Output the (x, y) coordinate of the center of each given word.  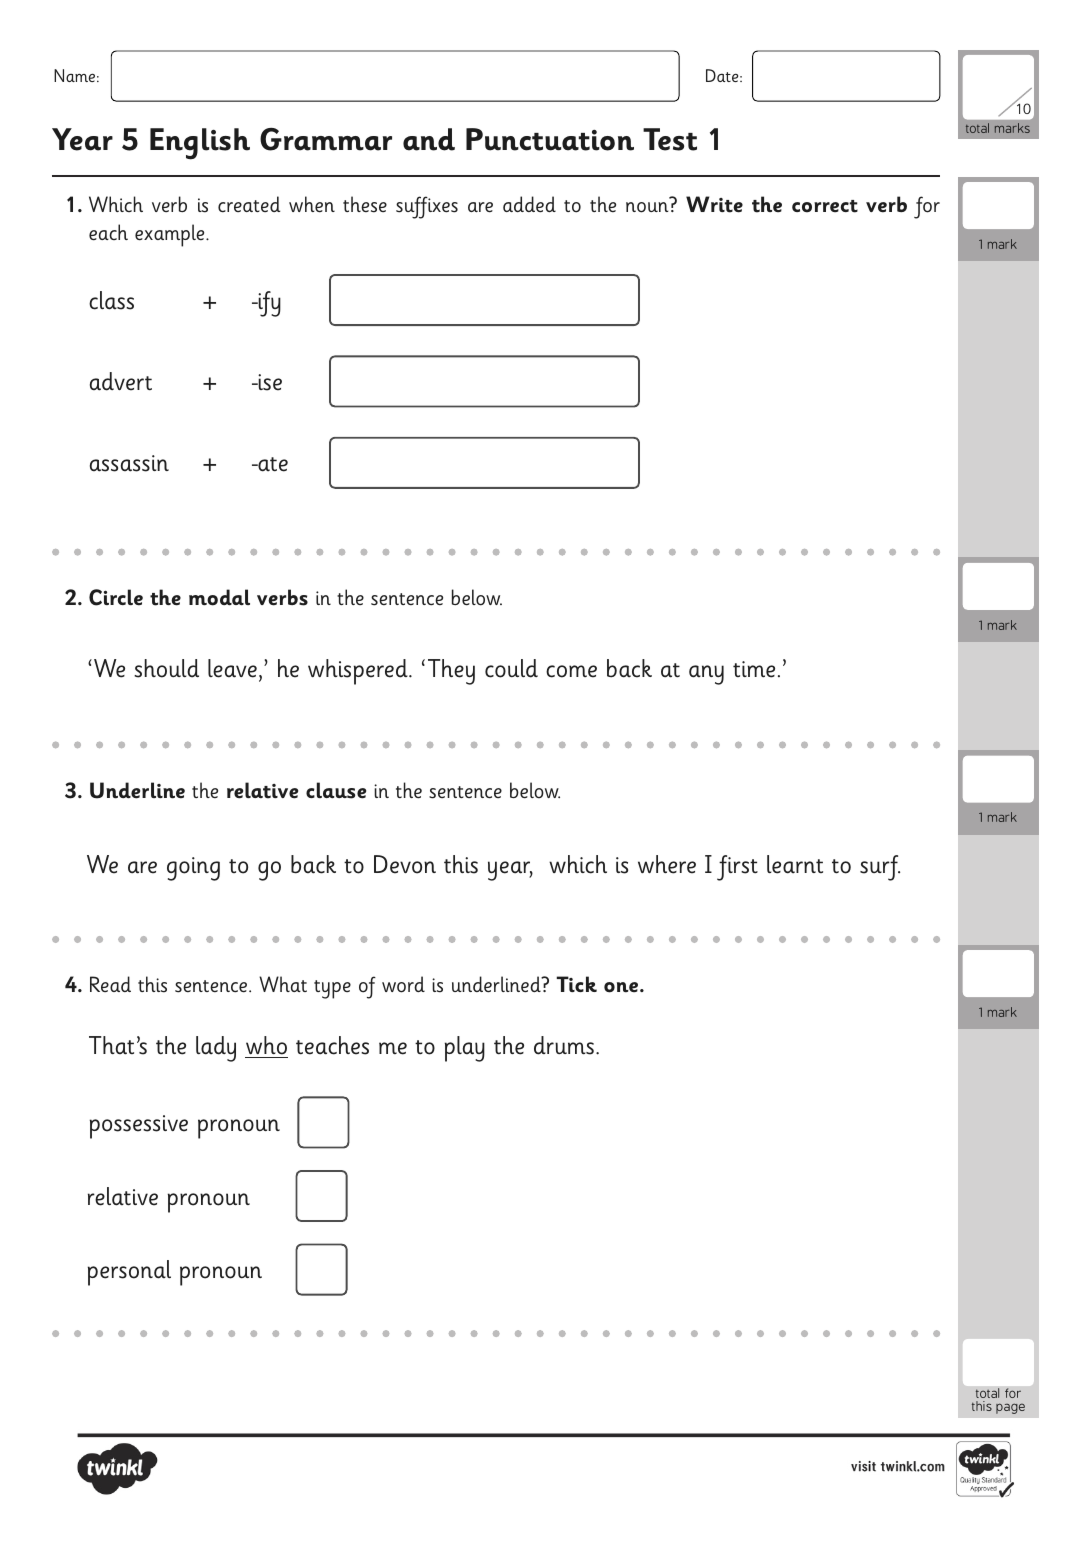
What (283, 984)
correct (825, 206)
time (754, 669)
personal (129, 1273)
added (529, 204)
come (571, 671)
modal (219, 597)
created (249, 204)
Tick (576, 984)
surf (880, 868)
